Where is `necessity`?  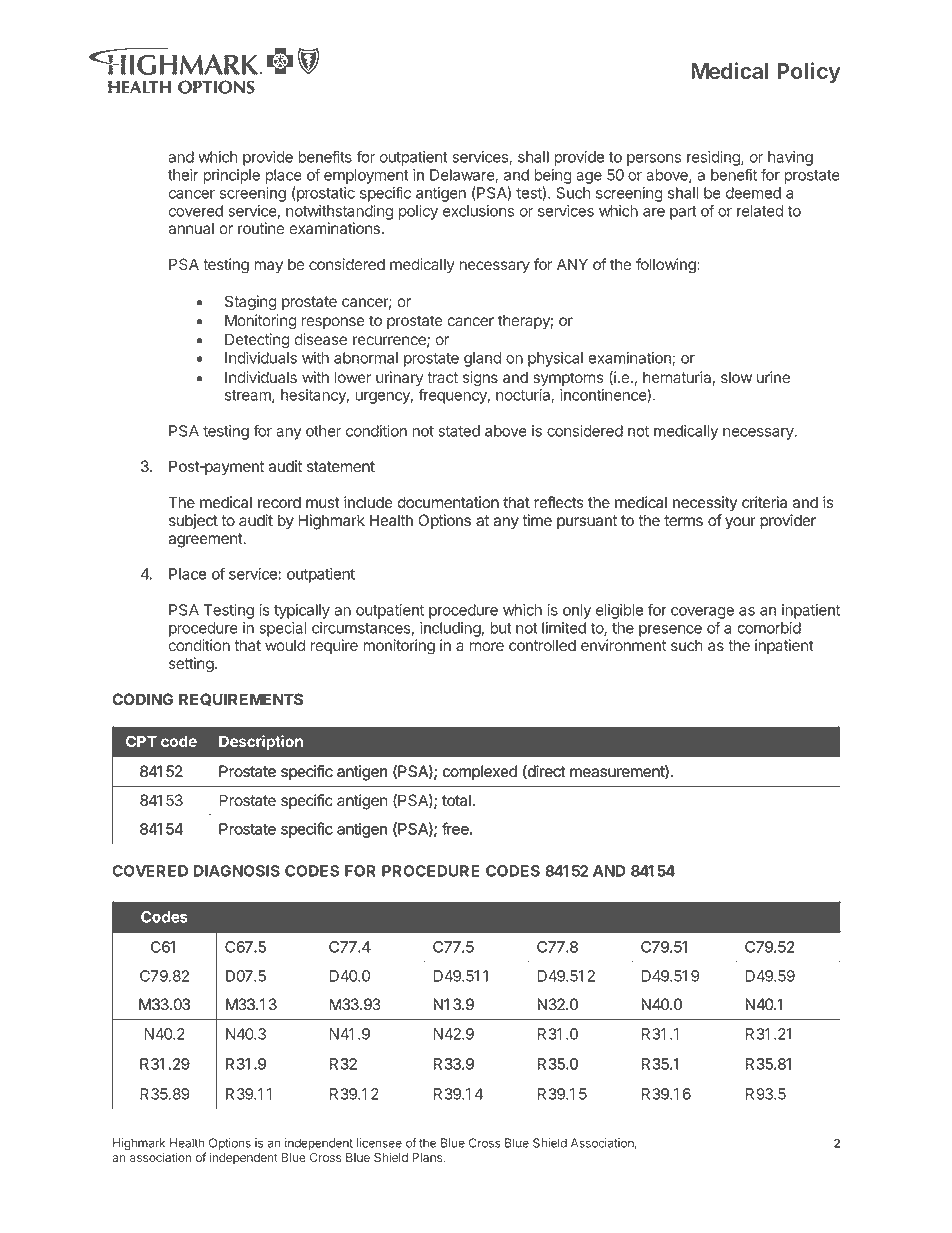
necessity is located at coordinates (705, 504).
